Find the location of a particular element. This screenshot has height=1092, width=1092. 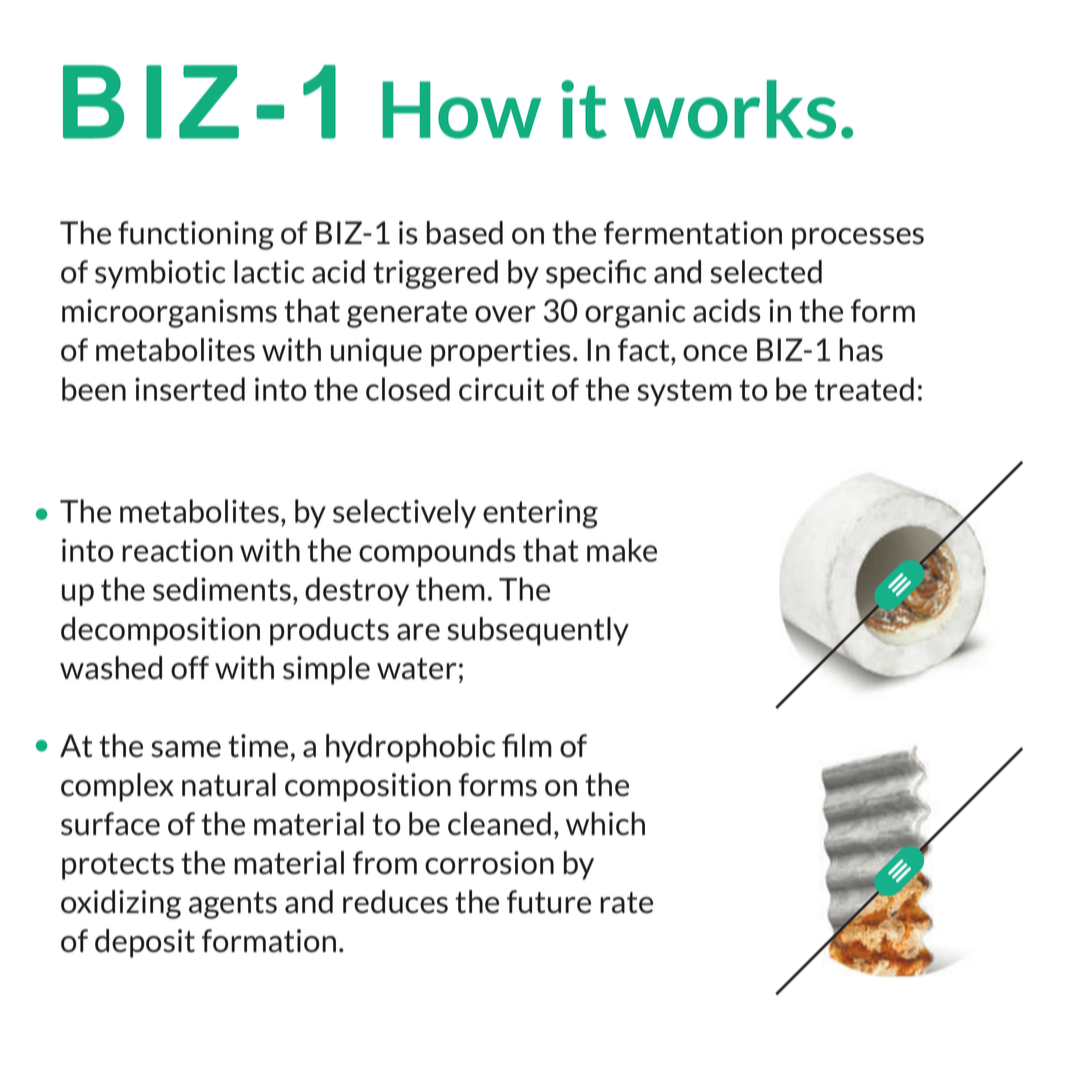

water is located at coordinates (417, 669).
